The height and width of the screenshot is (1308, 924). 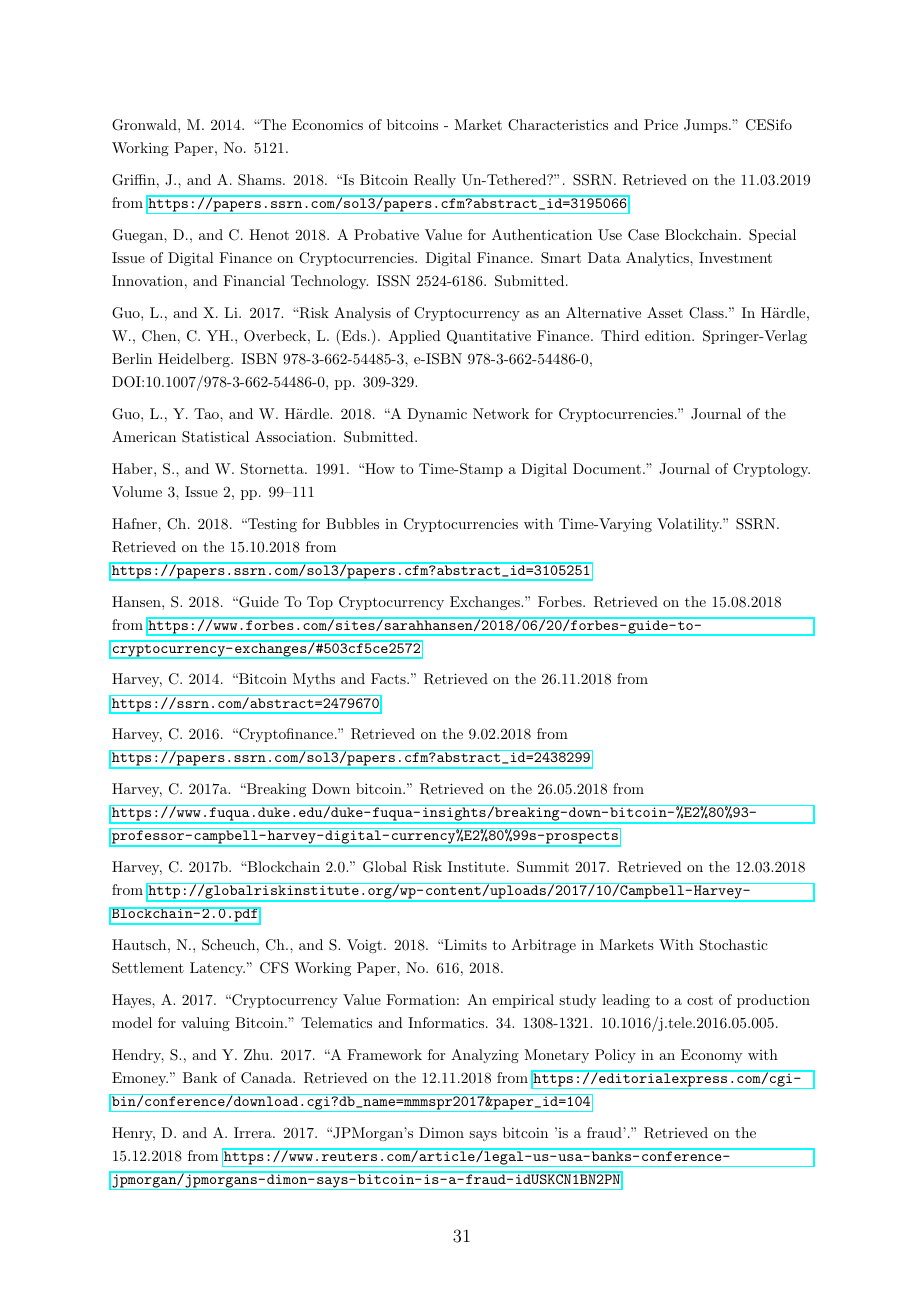 I want to click on Top, so click(x=320, y=603).
